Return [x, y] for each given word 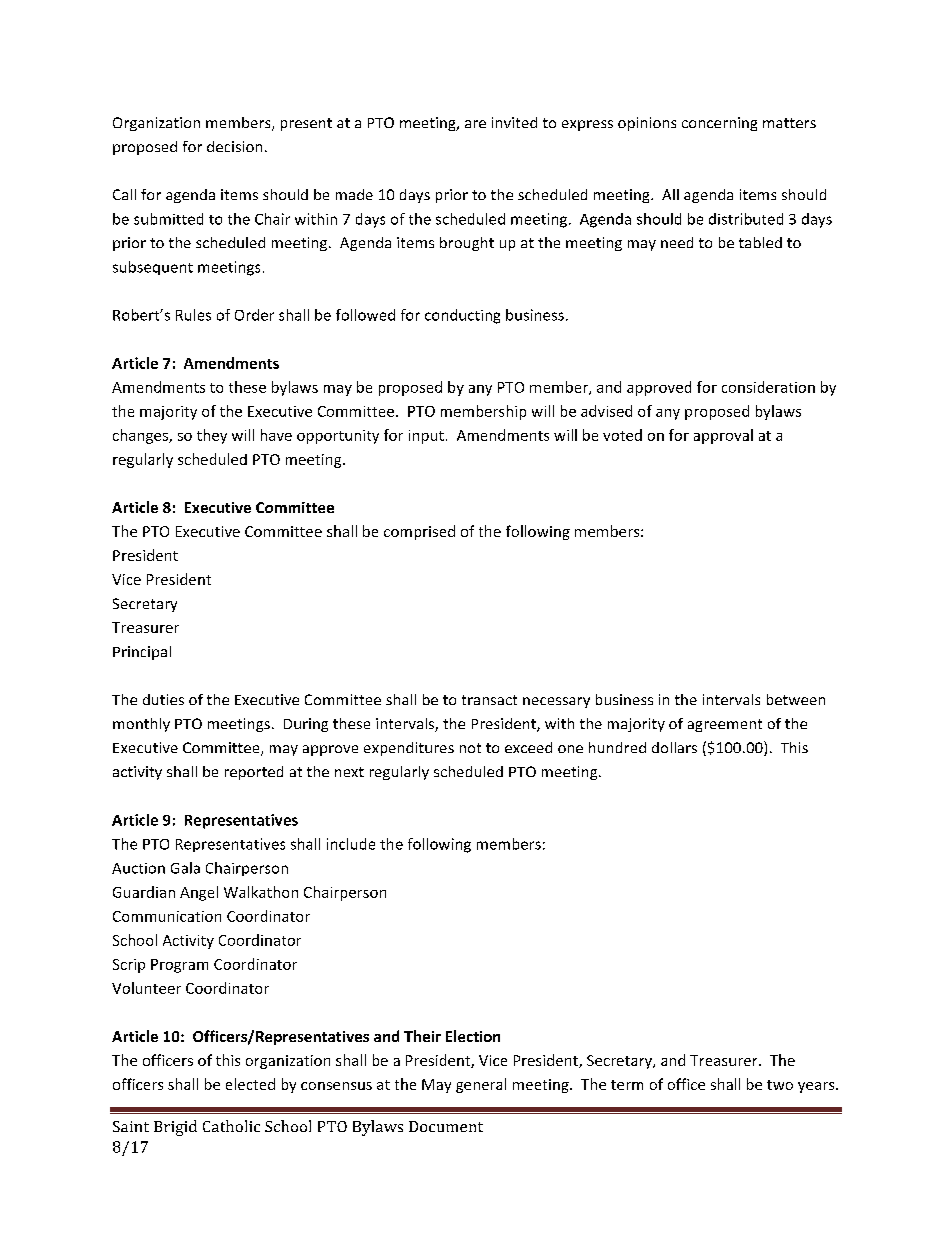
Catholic [231, 1126]
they [212, 436]
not [470, 748]
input [426, 437]
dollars [674, 747]
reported [254, 773]
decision [234, 146]
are [475, 124]
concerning [719, 124]
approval [723, 436]
